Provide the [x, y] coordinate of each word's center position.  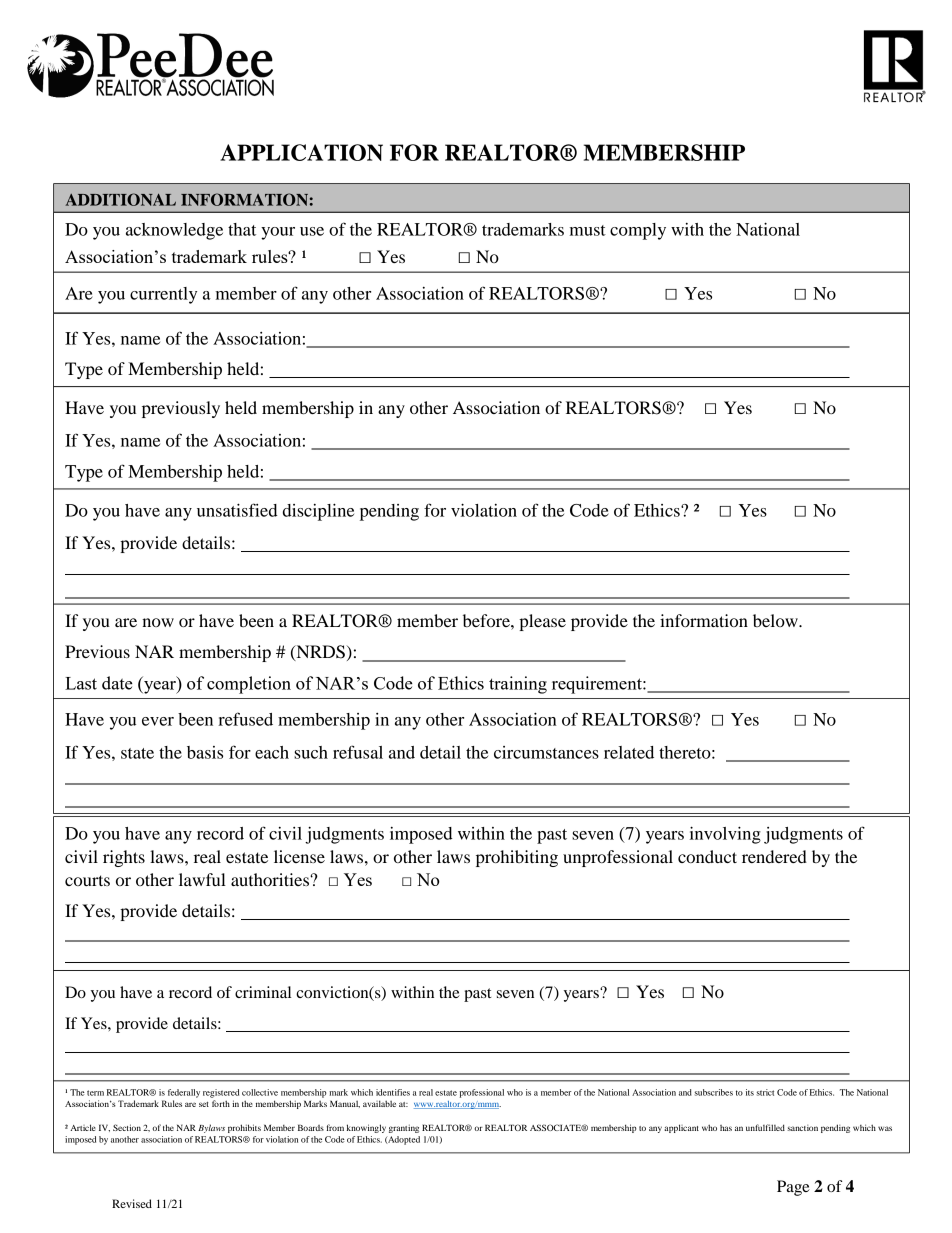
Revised [132, 1203]
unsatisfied [237, 510]
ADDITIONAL [120, 199]
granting [404, 1128]
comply [638, 231]
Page [793, 1188]
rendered [774, 856]
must [588, 230]
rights [124, 858]
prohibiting [517, 858]
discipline [318, 512]
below [776, 620]
